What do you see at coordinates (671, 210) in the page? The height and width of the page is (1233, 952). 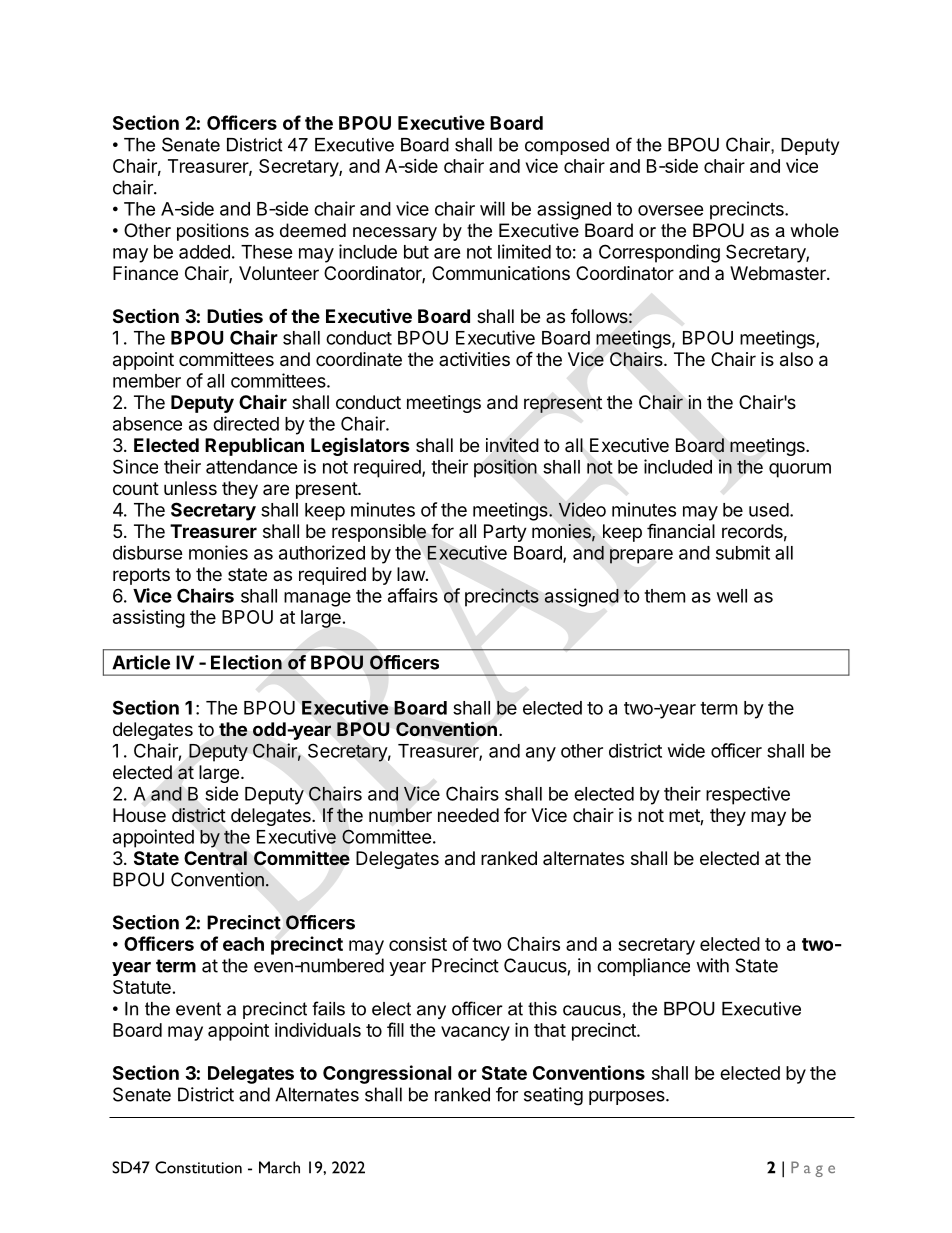 I see `oversee` at bounding box center [671, 210].
